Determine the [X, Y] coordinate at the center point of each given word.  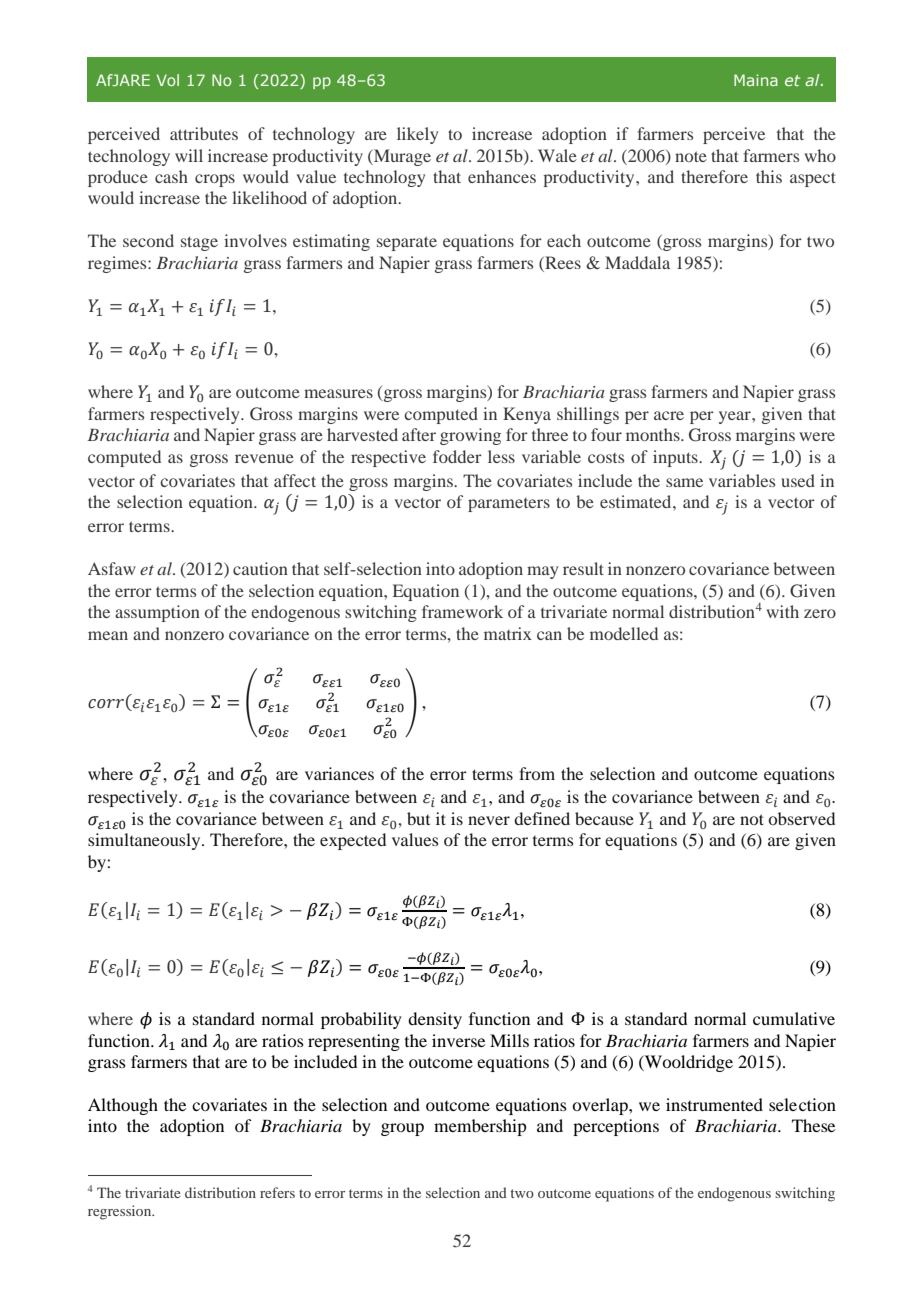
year [736, 417]
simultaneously [145, 841]
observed [801, 818]
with [782, 611]
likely [417, 135]
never [489, 820]
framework [462, 611]
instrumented [714, 1104]
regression [121, 1212]
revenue [264, 458]
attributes [204, 133]
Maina [756, 80]
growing [470, 436]
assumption [157, 613]
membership [480, 1127]
